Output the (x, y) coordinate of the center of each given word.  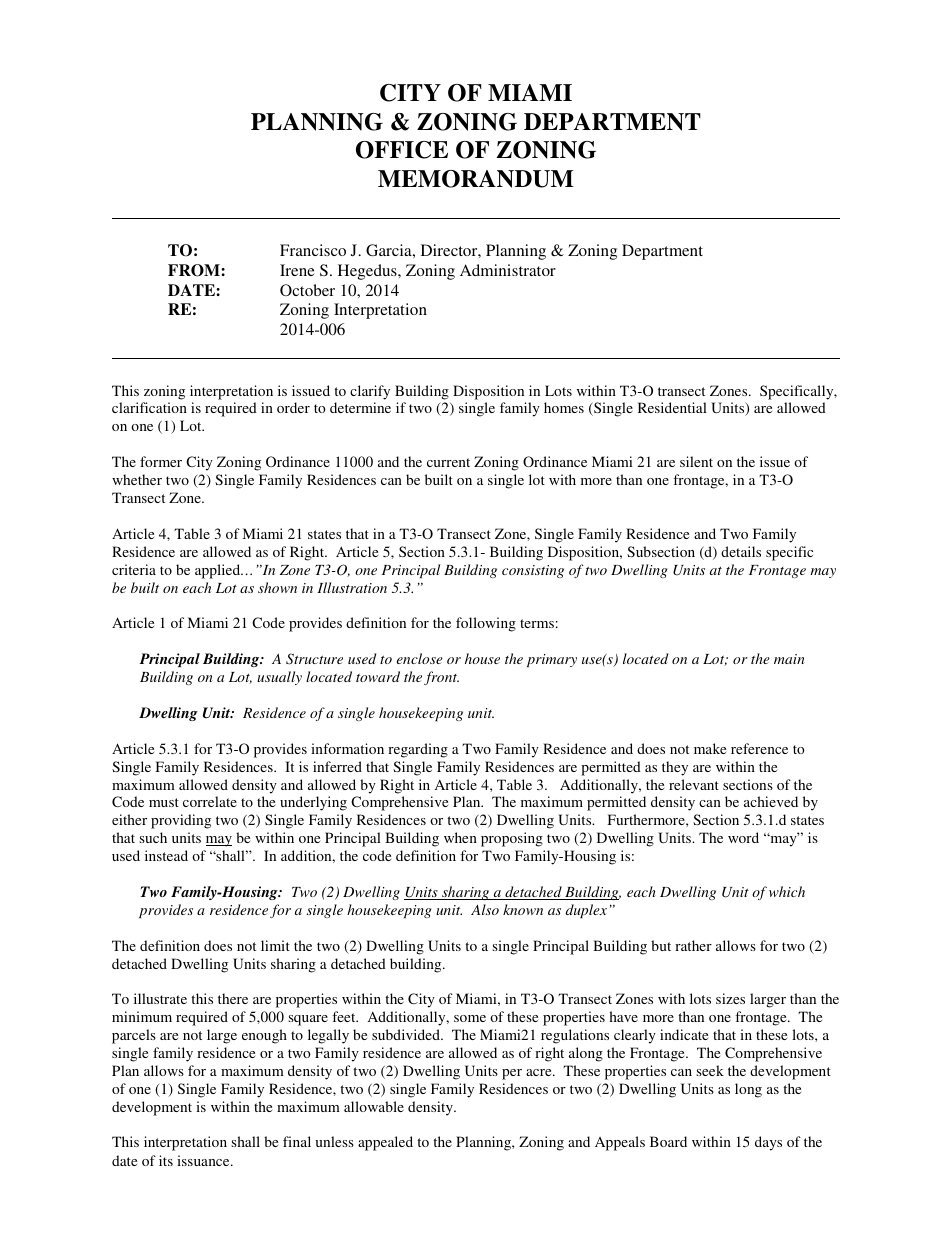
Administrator (508, 270)
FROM (195, 270)
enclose (420, 658)
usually (279, 678)
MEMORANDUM (476, 179)
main (789, 659)
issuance (204, 1160)
